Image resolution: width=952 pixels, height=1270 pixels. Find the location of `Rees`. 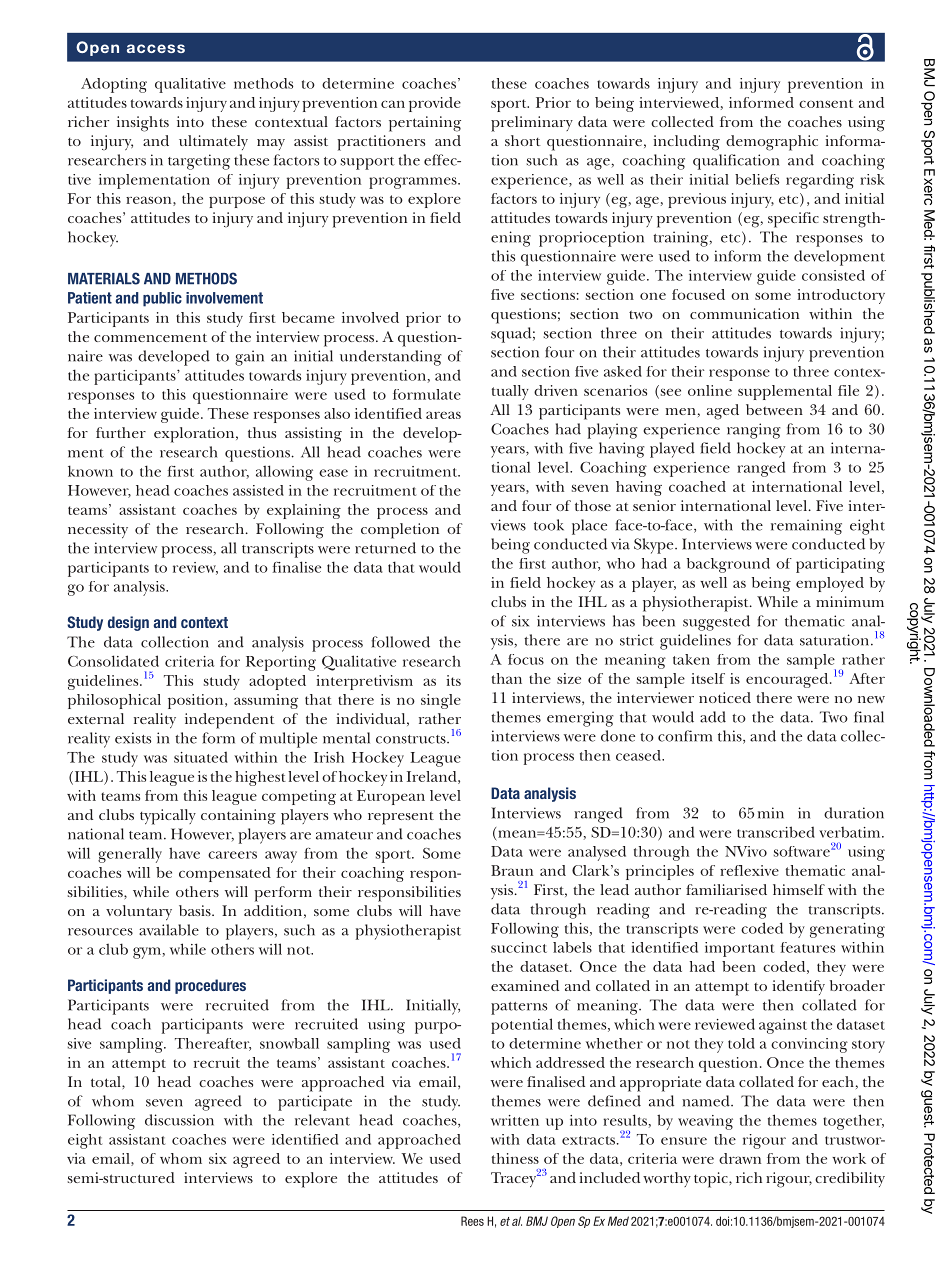

Rees is located at coordinates (472, 1221).
